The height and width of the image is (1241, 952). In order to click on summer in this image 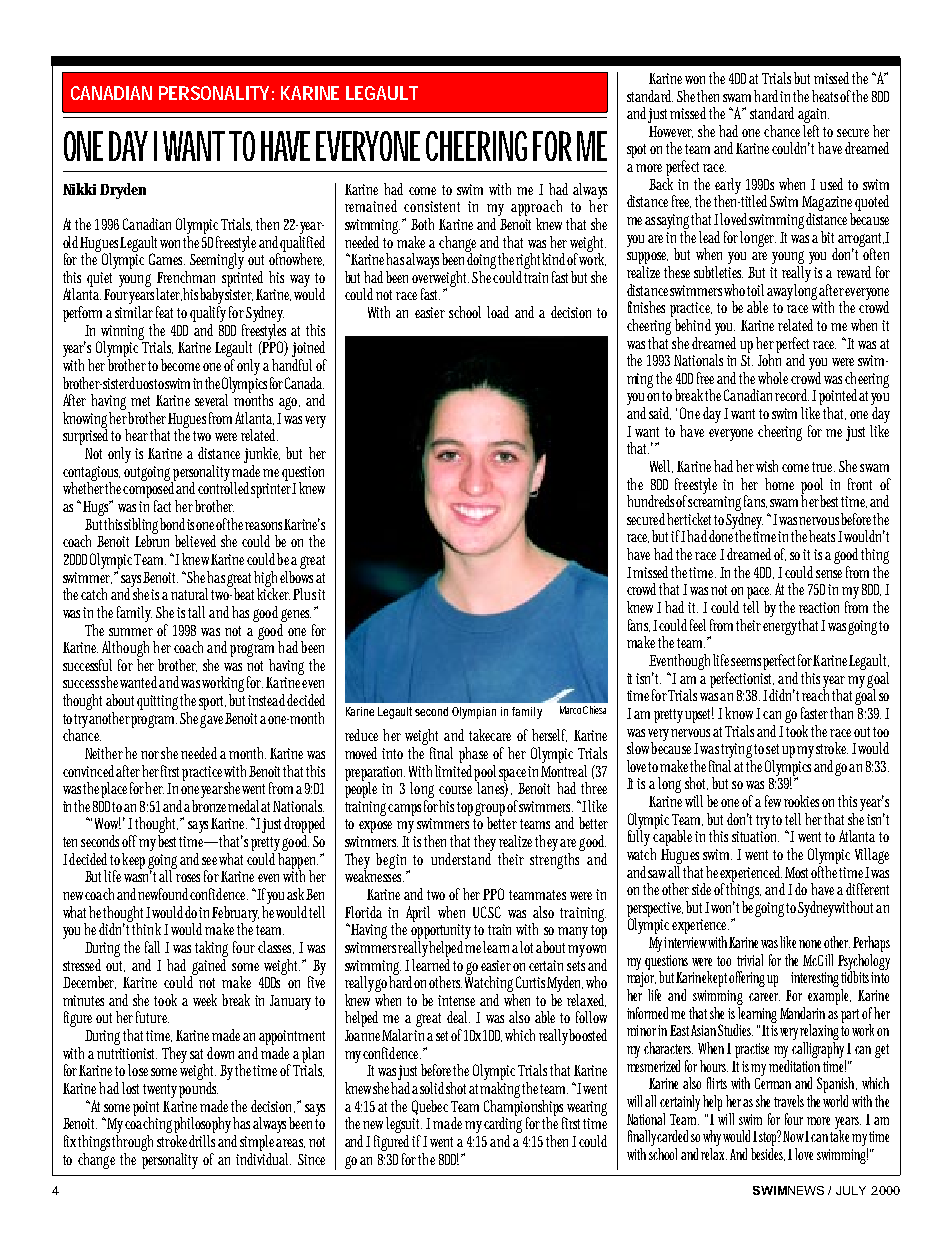, I will do `click(131, 632)`.
